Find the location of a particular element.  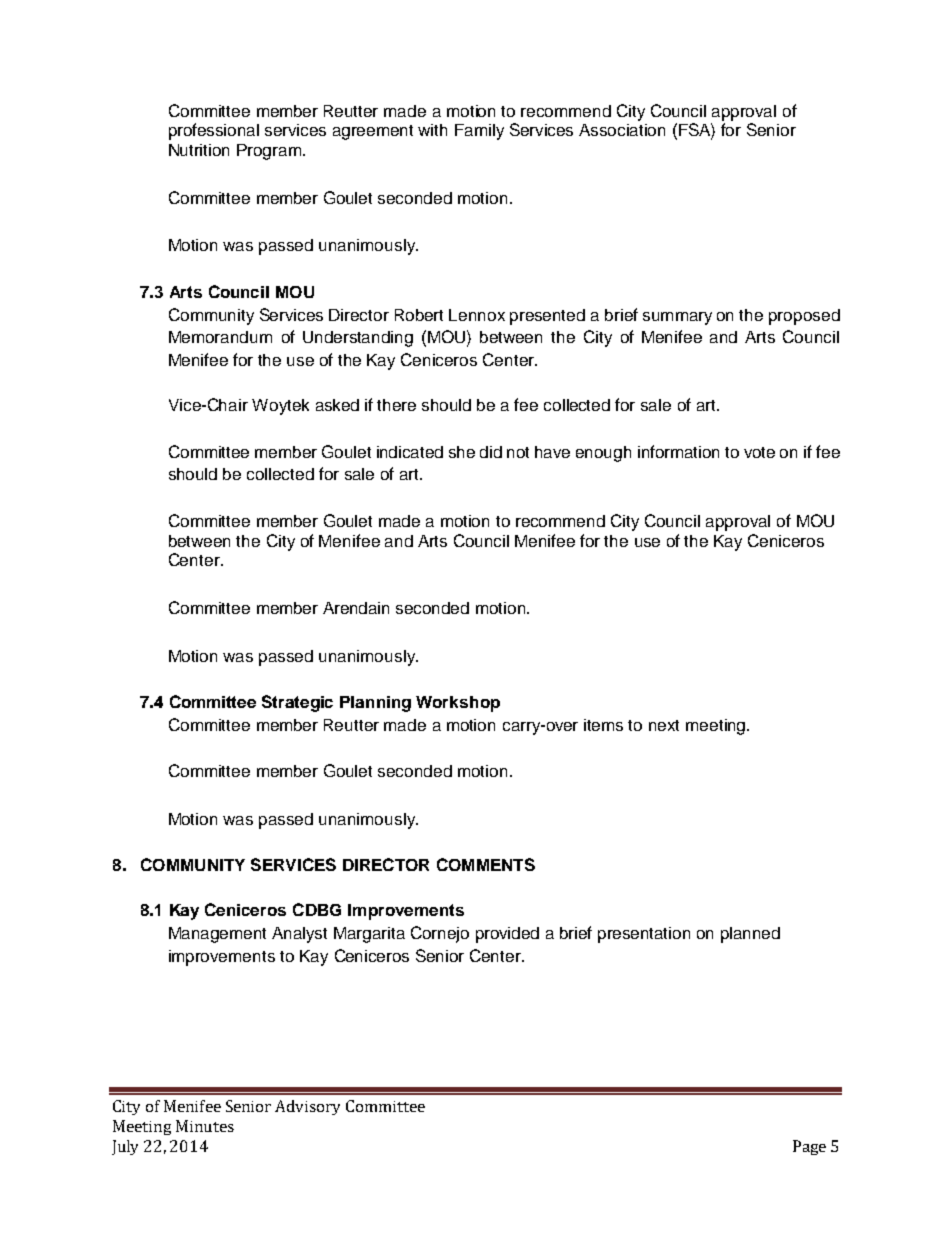

vote is located at coordinates (759, 452).
